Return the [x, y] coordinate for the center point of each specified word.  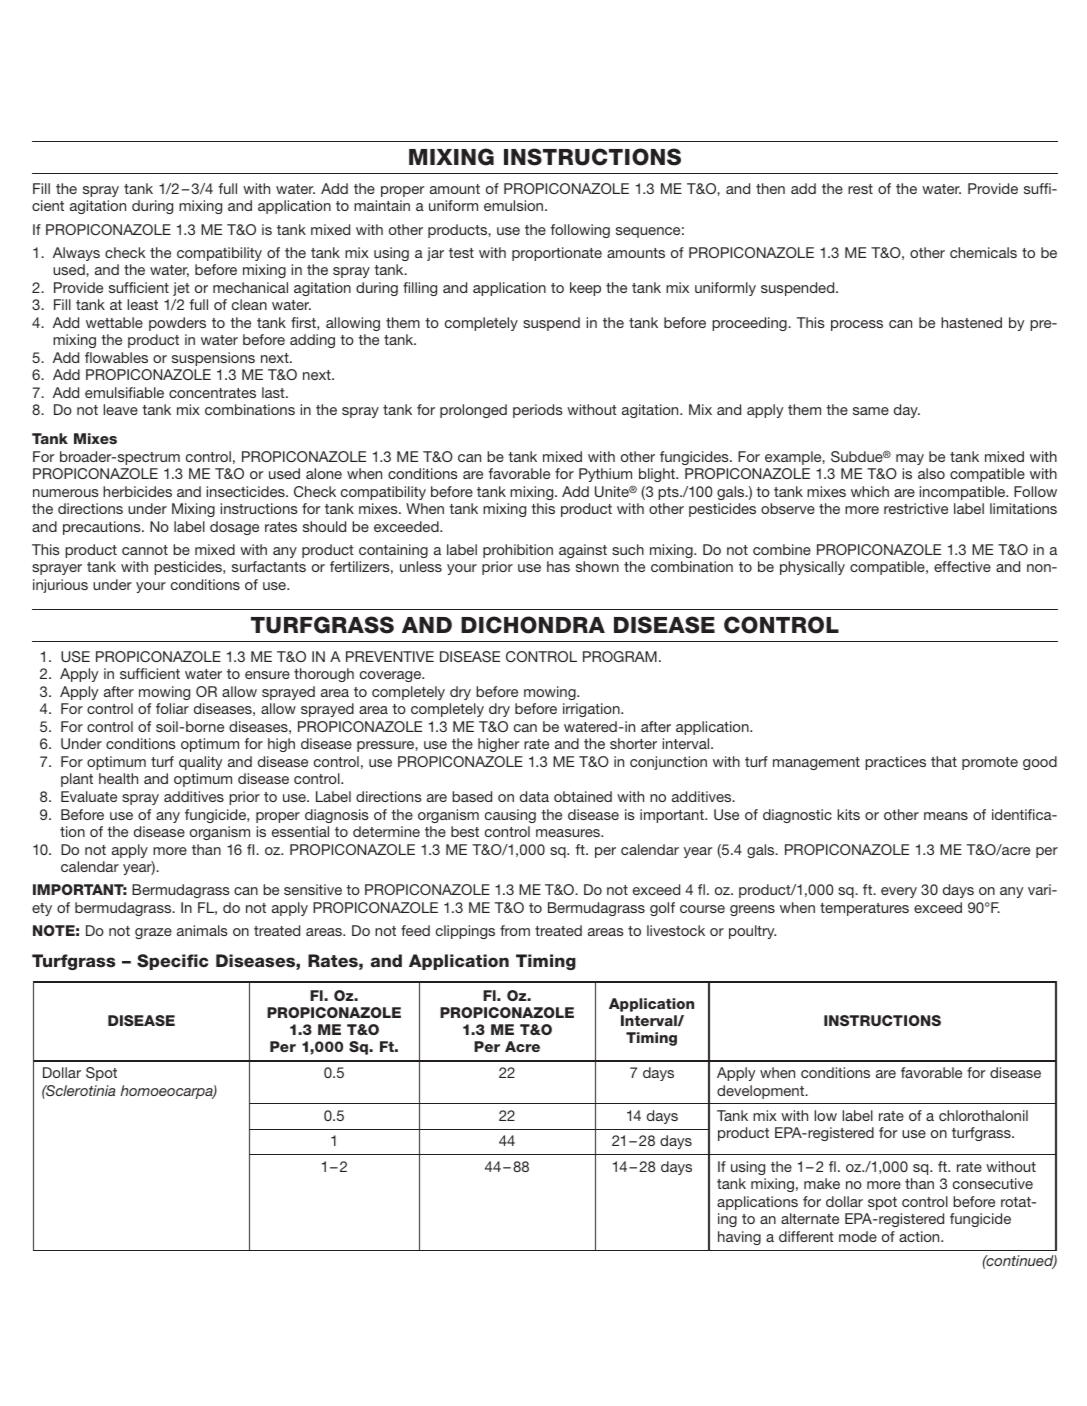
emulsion [515, 205]
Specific [172, 962]
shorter [633, 743]
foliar [172, 708]
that [944, 761]
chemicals [983, 252]
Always [76, 254]
